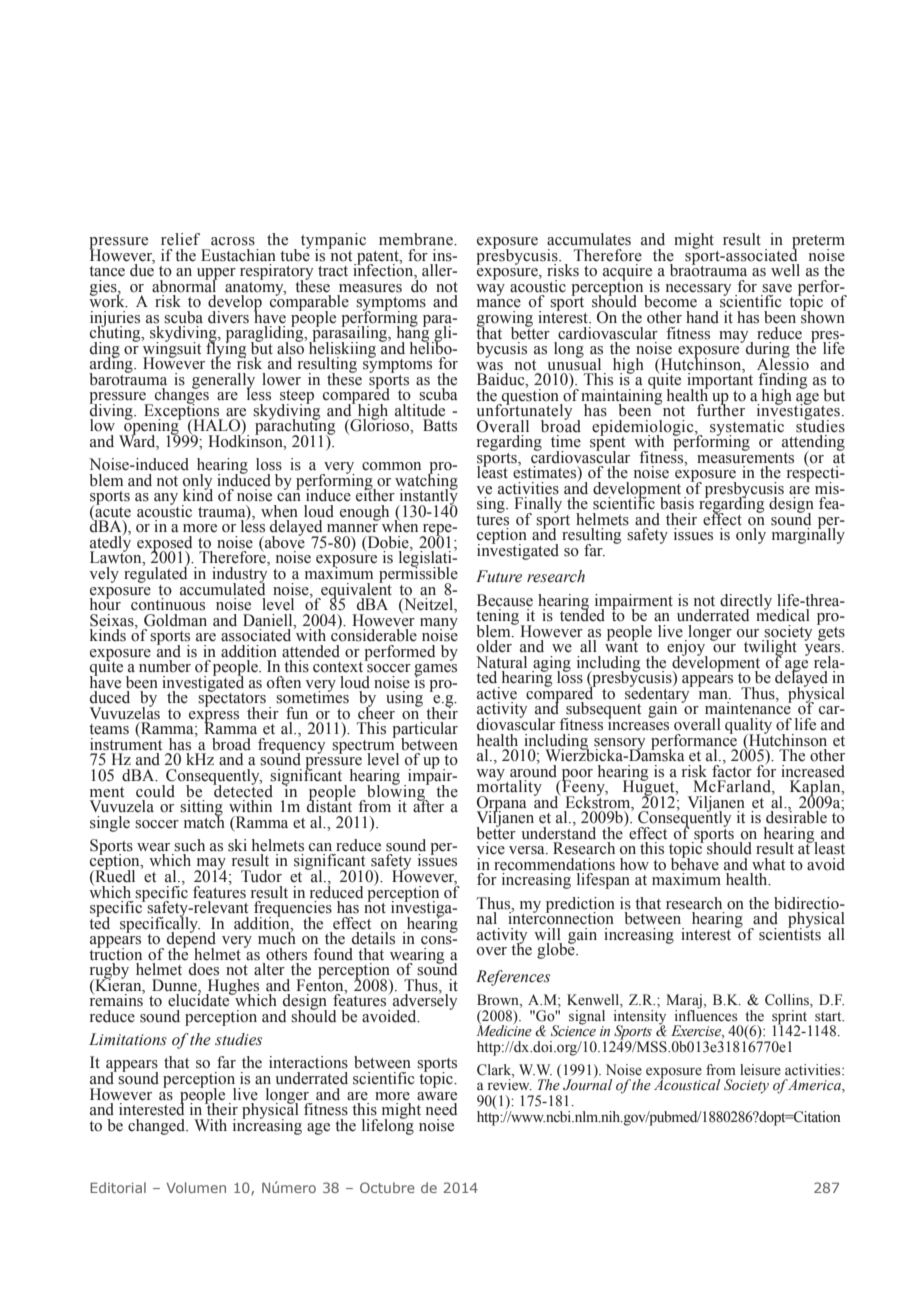 This screenshot has height=1308, width=924. What do you see at coordinates (216, 275) in the screenshot?
I see `upper` at bounding box center [216, 275].
